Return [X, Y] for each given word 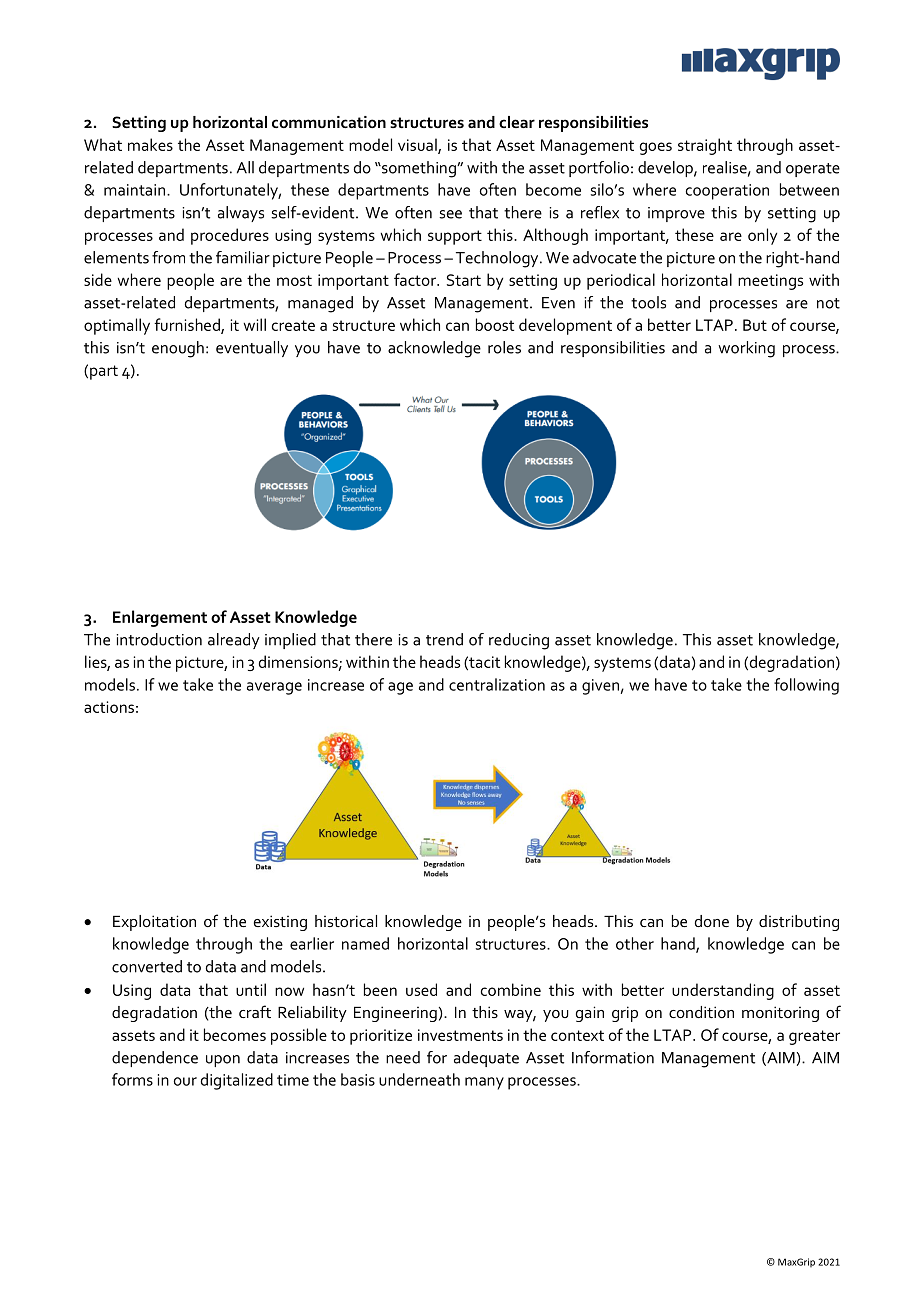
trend [444, 639]
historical [346, 921]
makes [150, 144]
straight [705, 146]
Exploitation [154, 923]
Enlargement [160, 618]
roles [504, 347]
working [746, 349]
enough [178, 349]
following [806, 686]
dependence [155, 1059]
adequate [486, 1059]
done [712, 921]
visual [418, 145]
